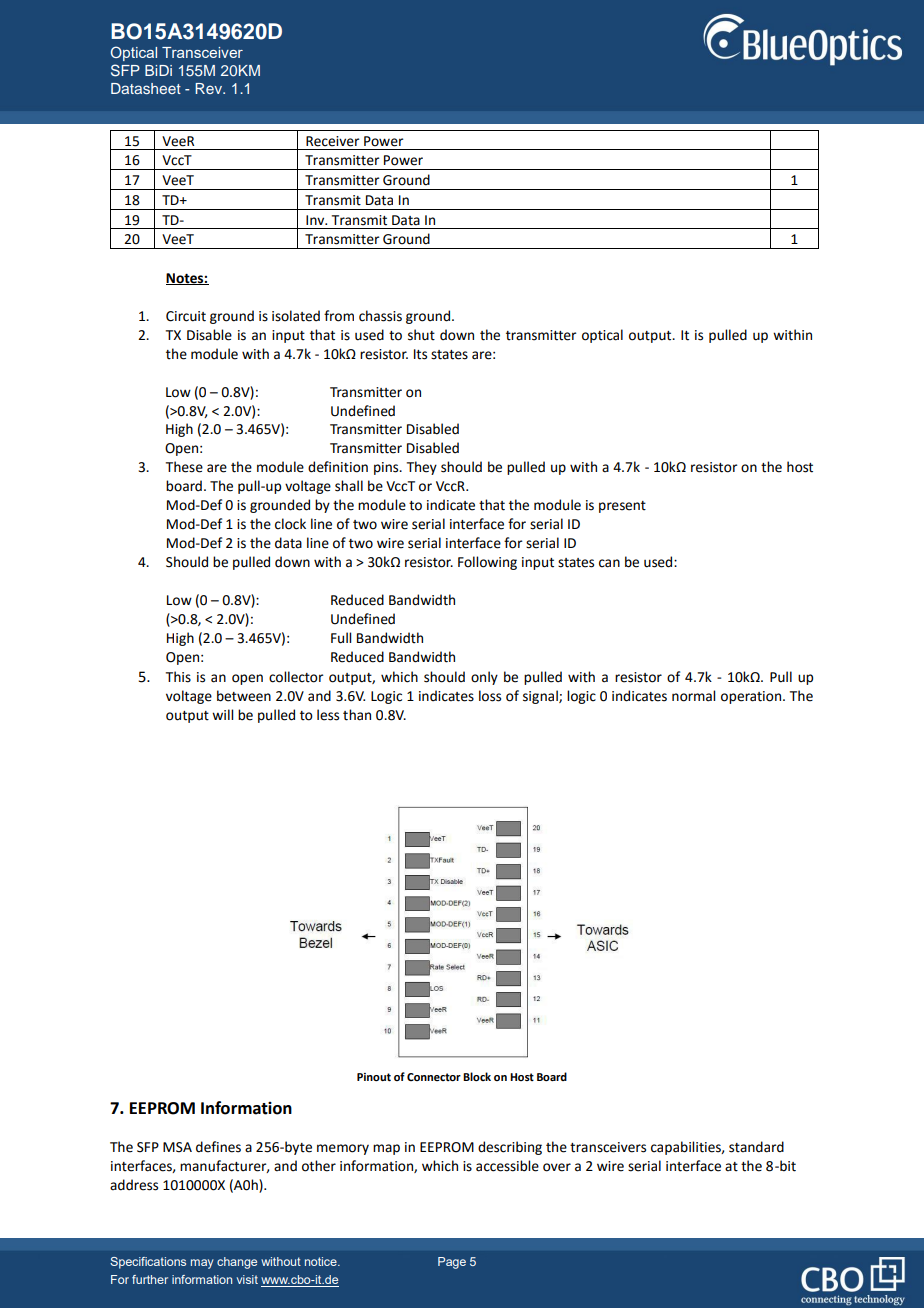 The image size is (924, 1308). What do you see at coordinates (484, 678) in the document?
I see `only` at bounding box center [484, 678].
